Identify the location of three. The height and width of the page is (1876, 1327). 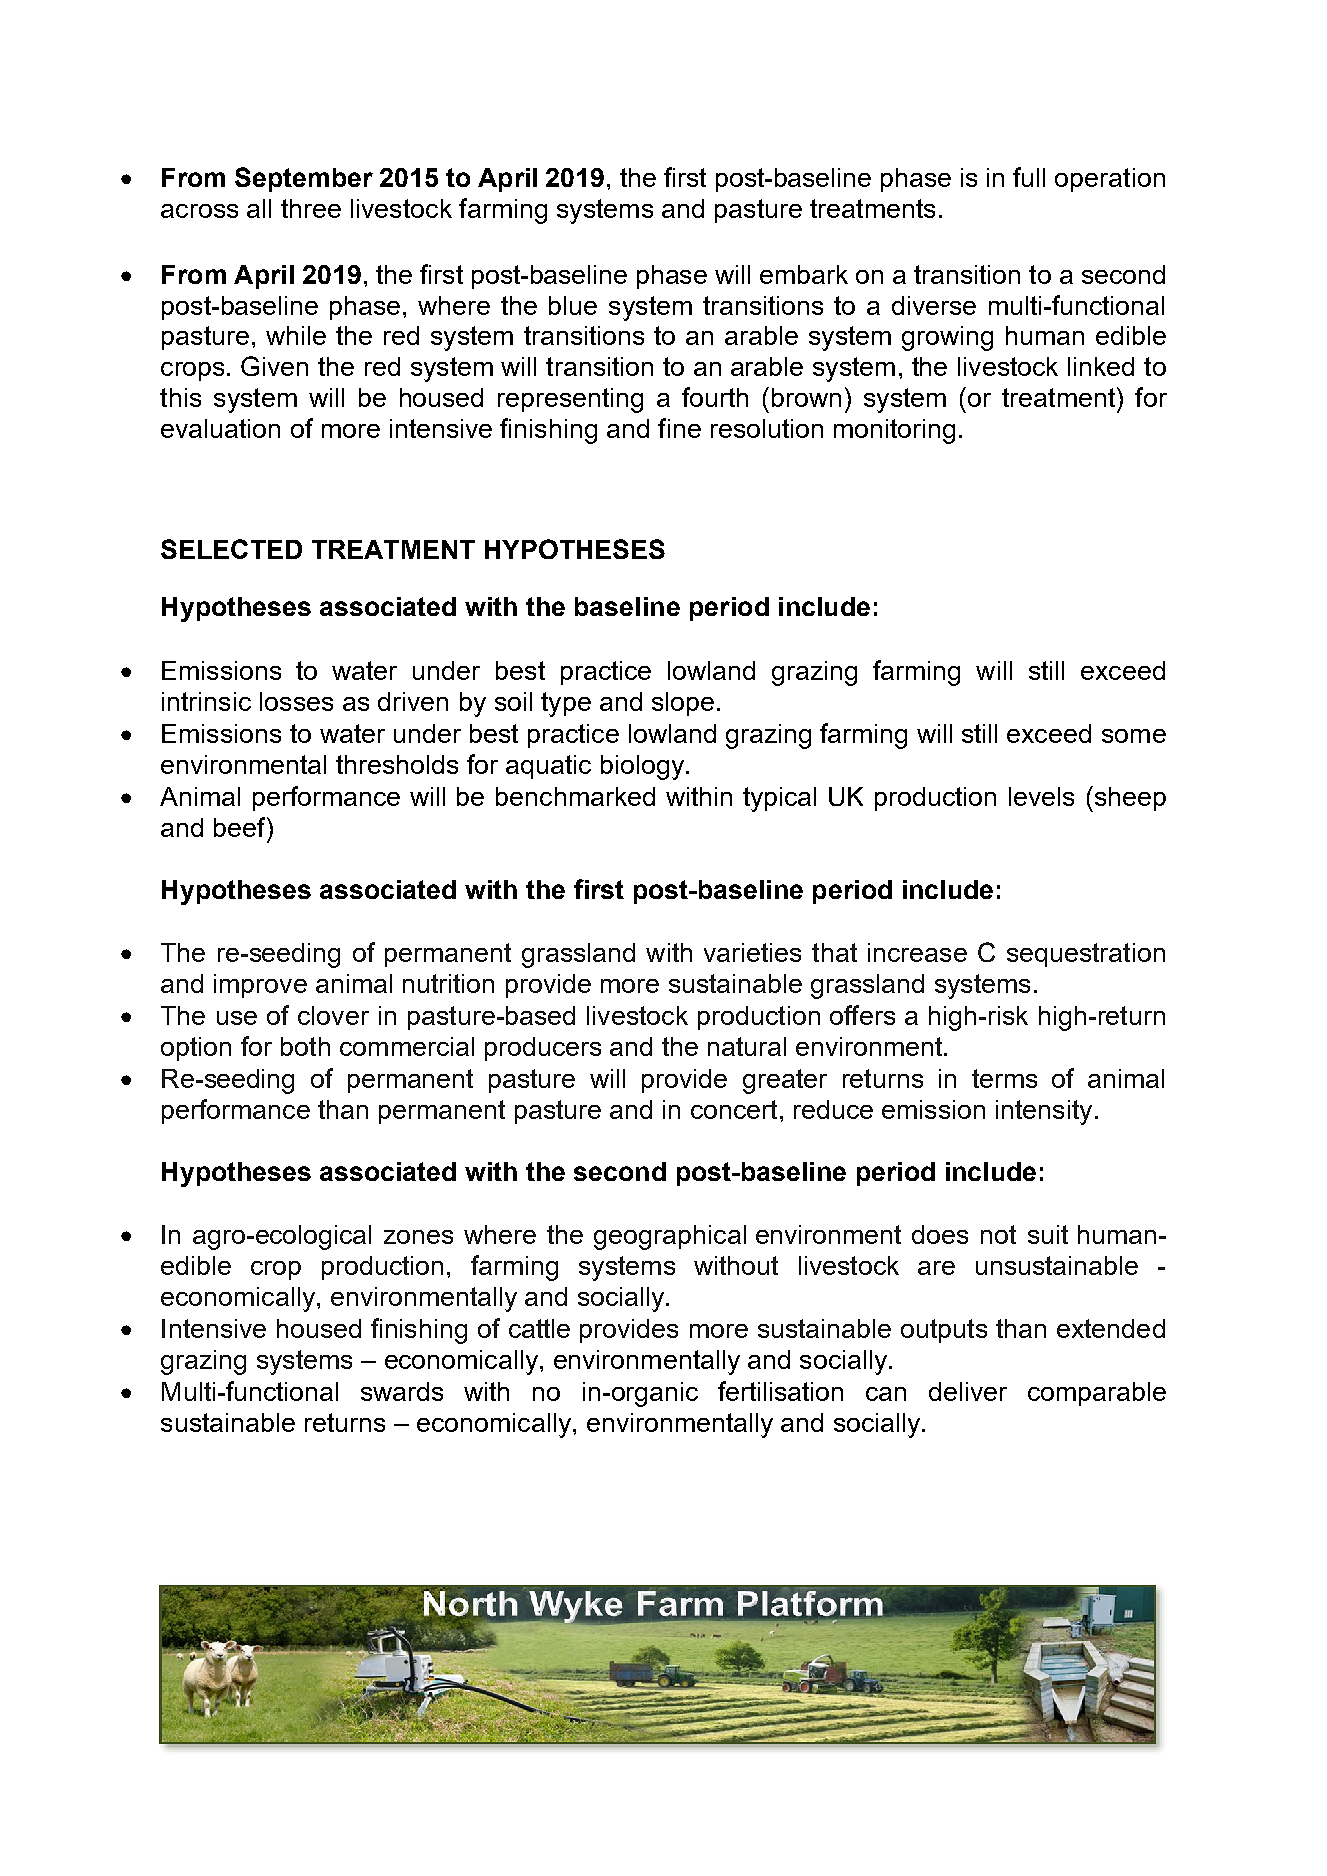
(311, 208).
